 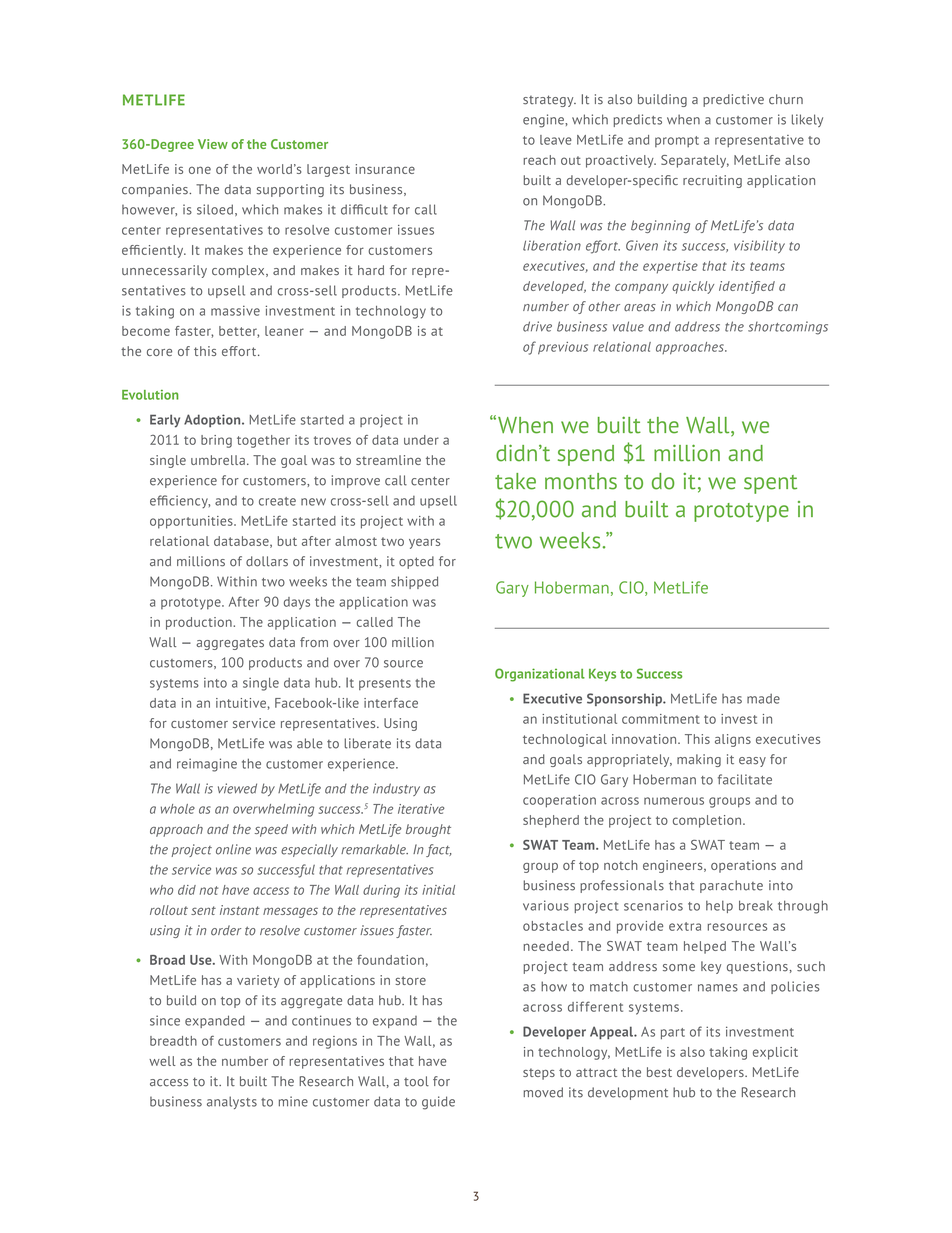 I want to click on analysts, so click(x=232, y=1102).
